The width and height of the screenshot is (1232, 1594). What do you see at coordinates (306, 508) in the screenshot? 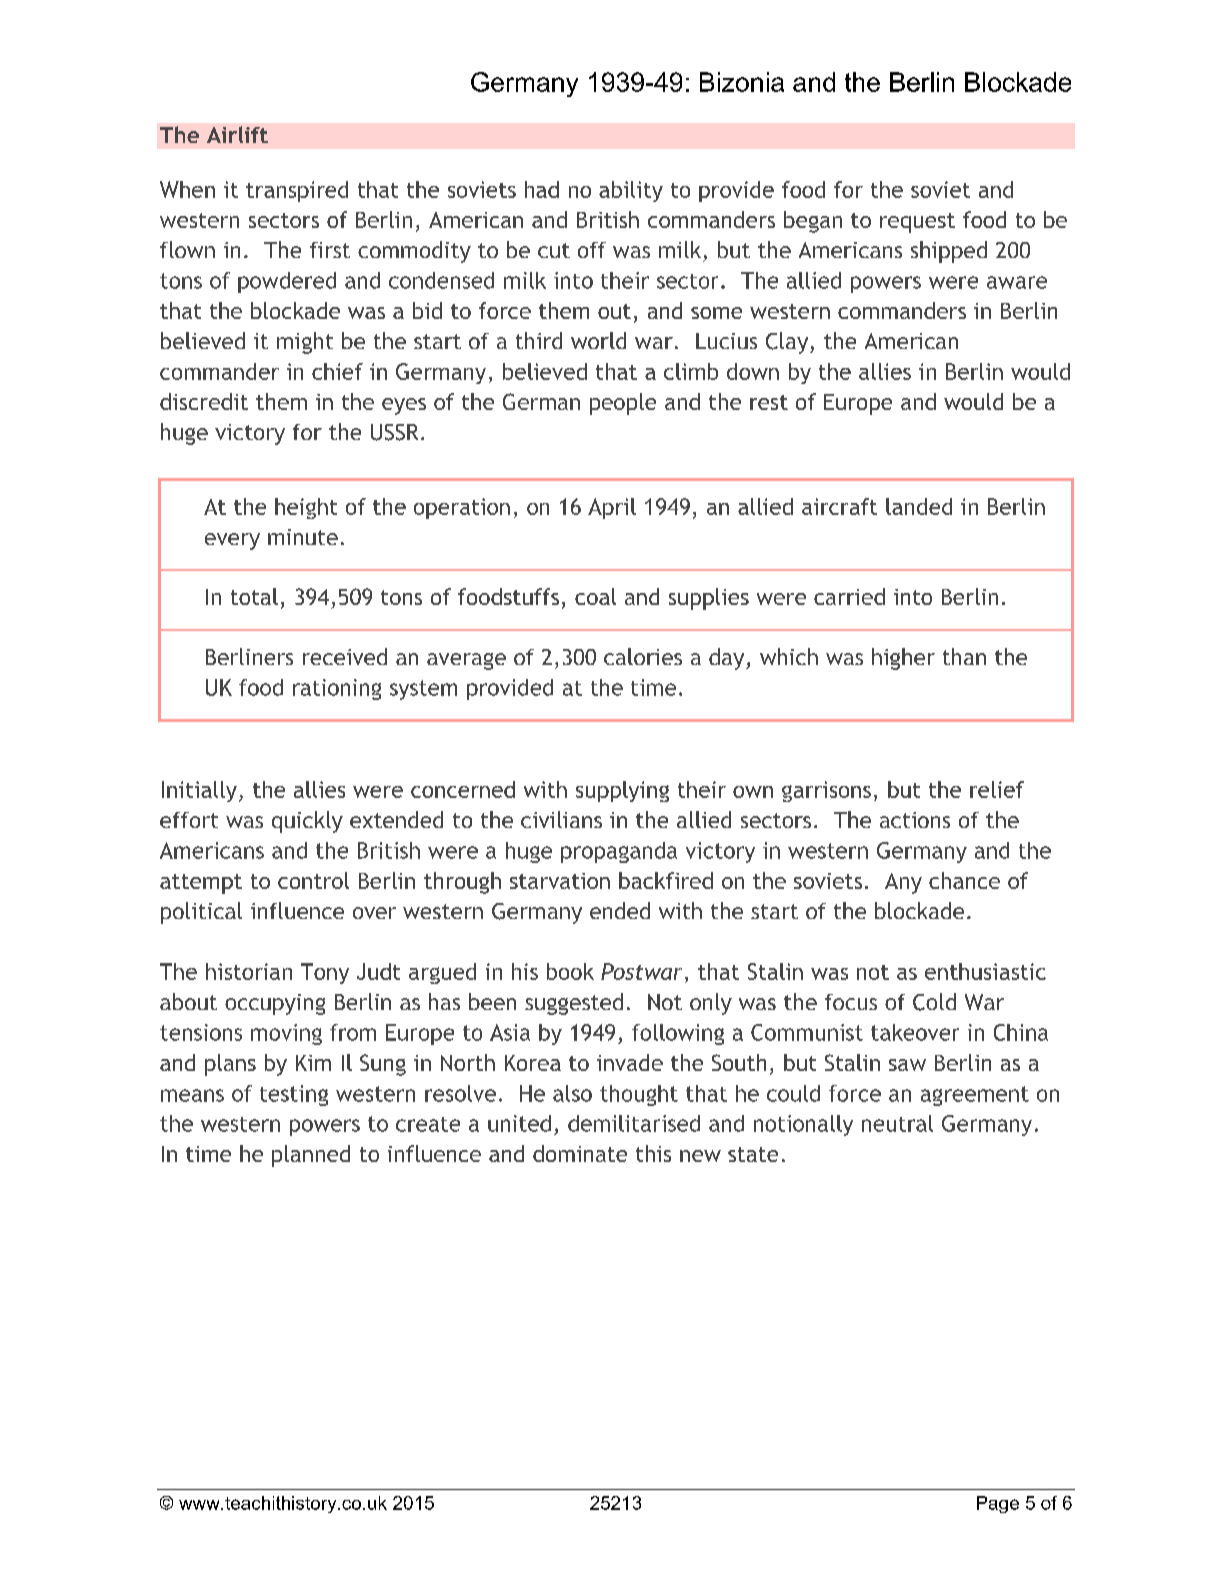
I see `height` at bounding box center [306, 508].
